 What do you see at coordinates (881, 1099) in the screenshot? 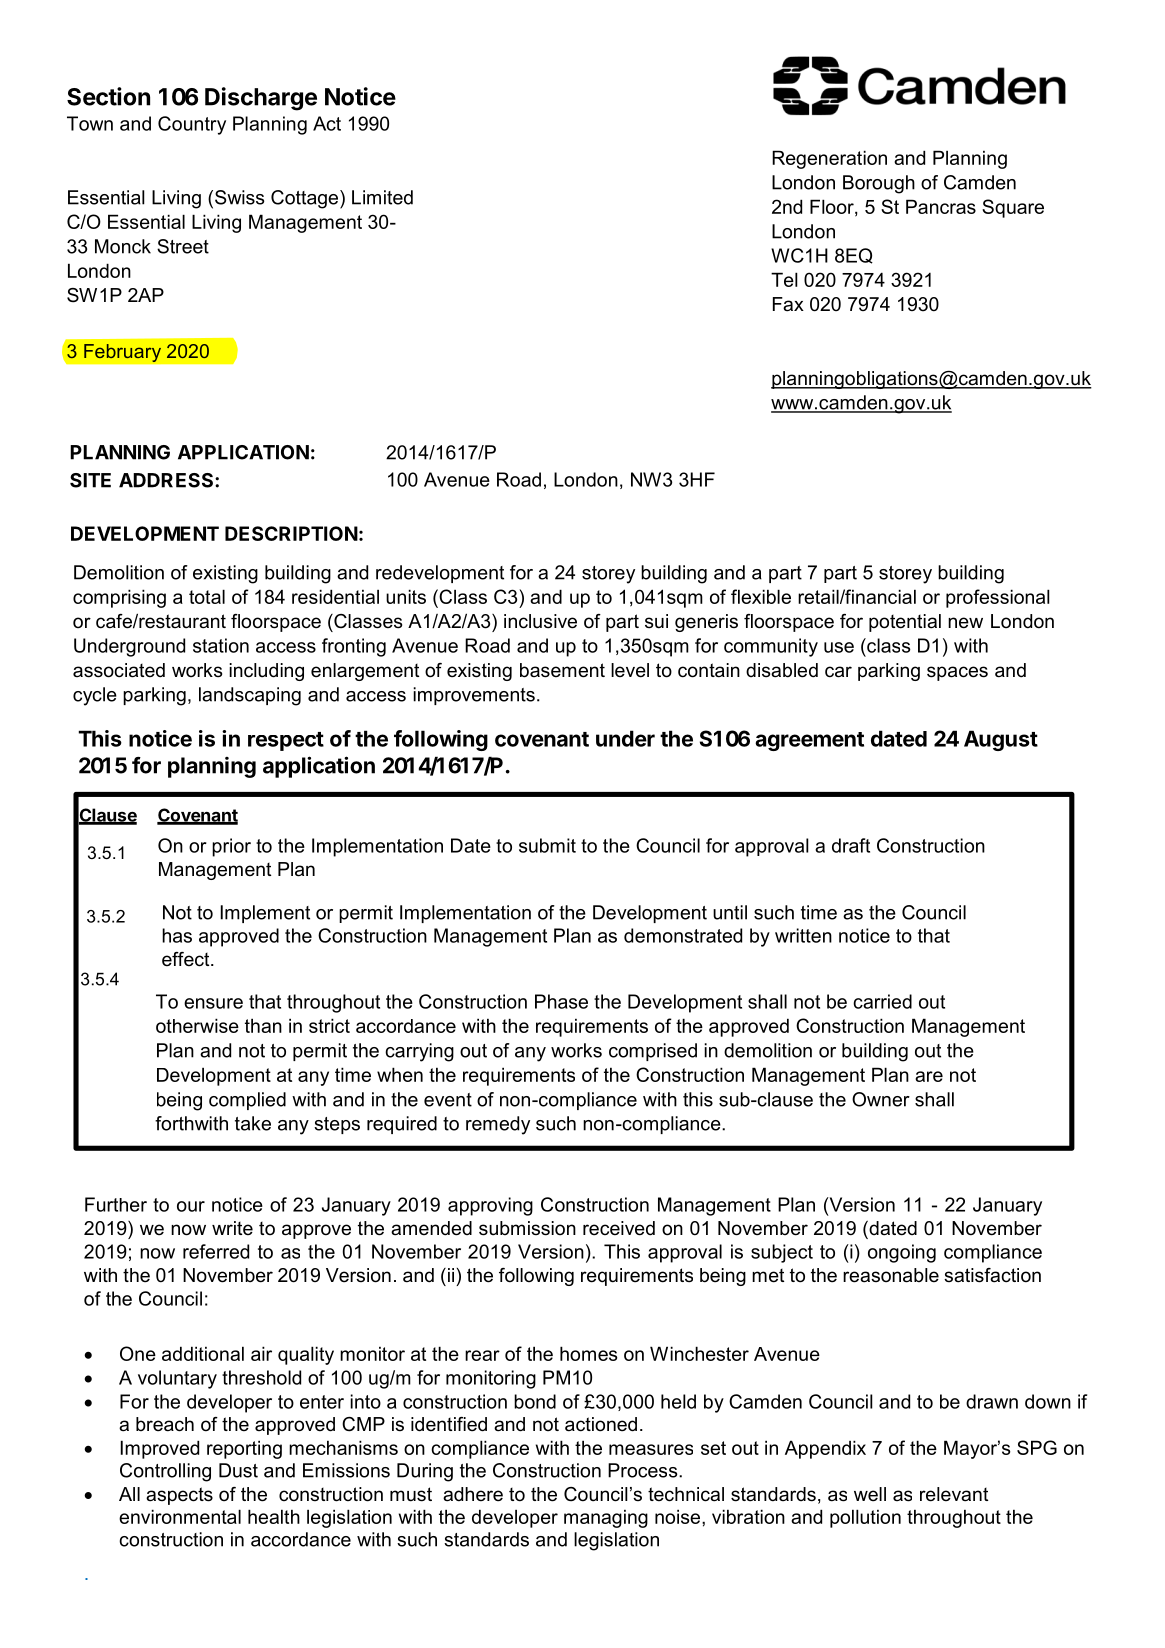
I see `Owner` at bounding box center [881, 1099].
